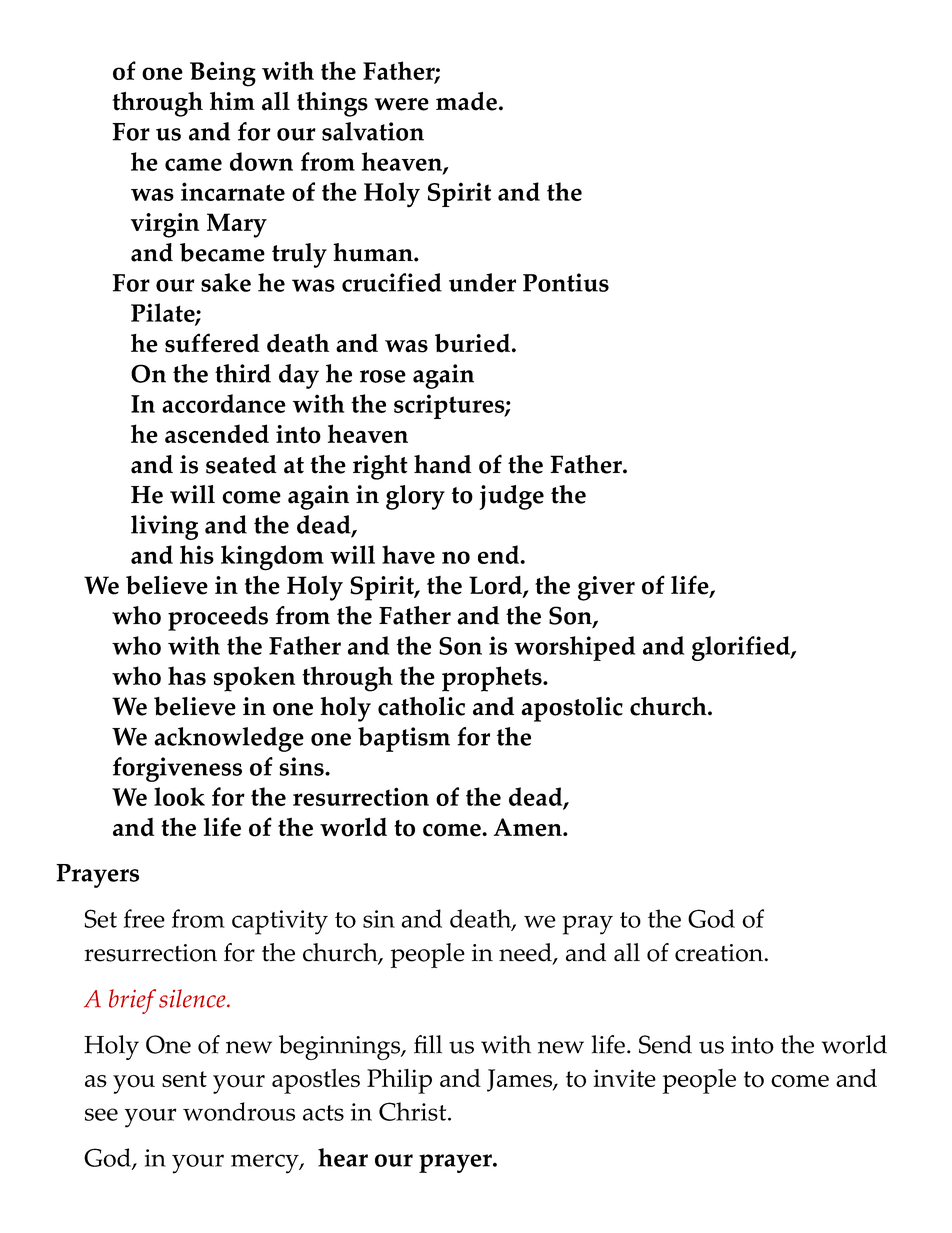 The width and height of the image is (952, 1233). Describe the element at coordinates (606, 588) in the image. I see `giver` at that location.
